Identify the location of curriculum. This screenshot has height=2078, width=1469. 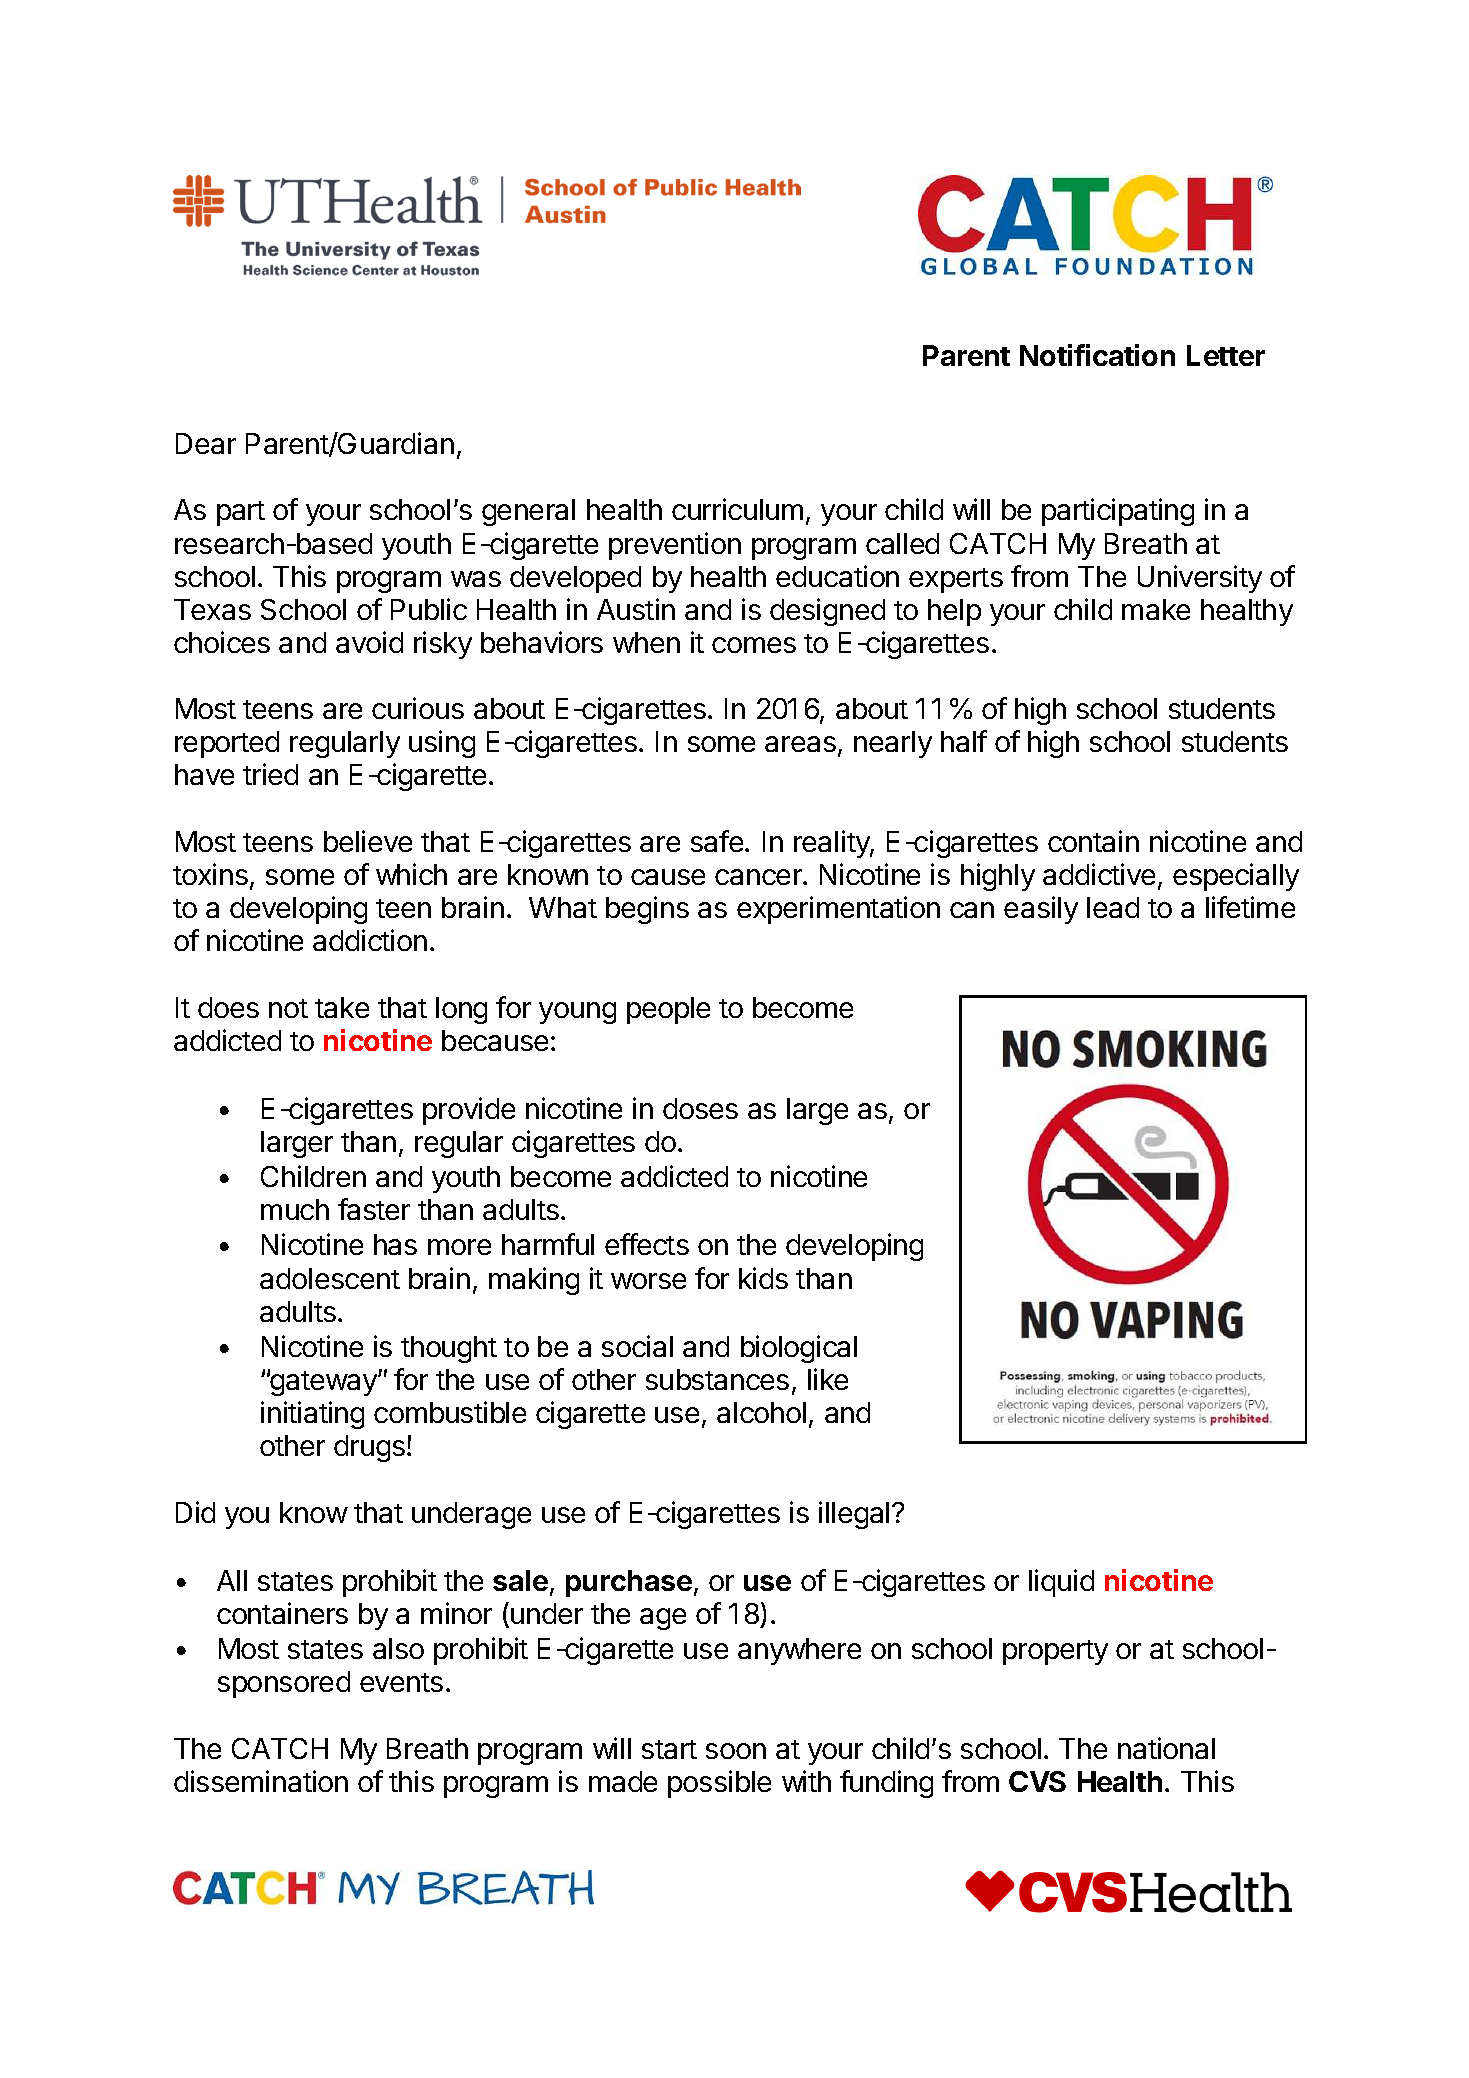
(737, 509).
